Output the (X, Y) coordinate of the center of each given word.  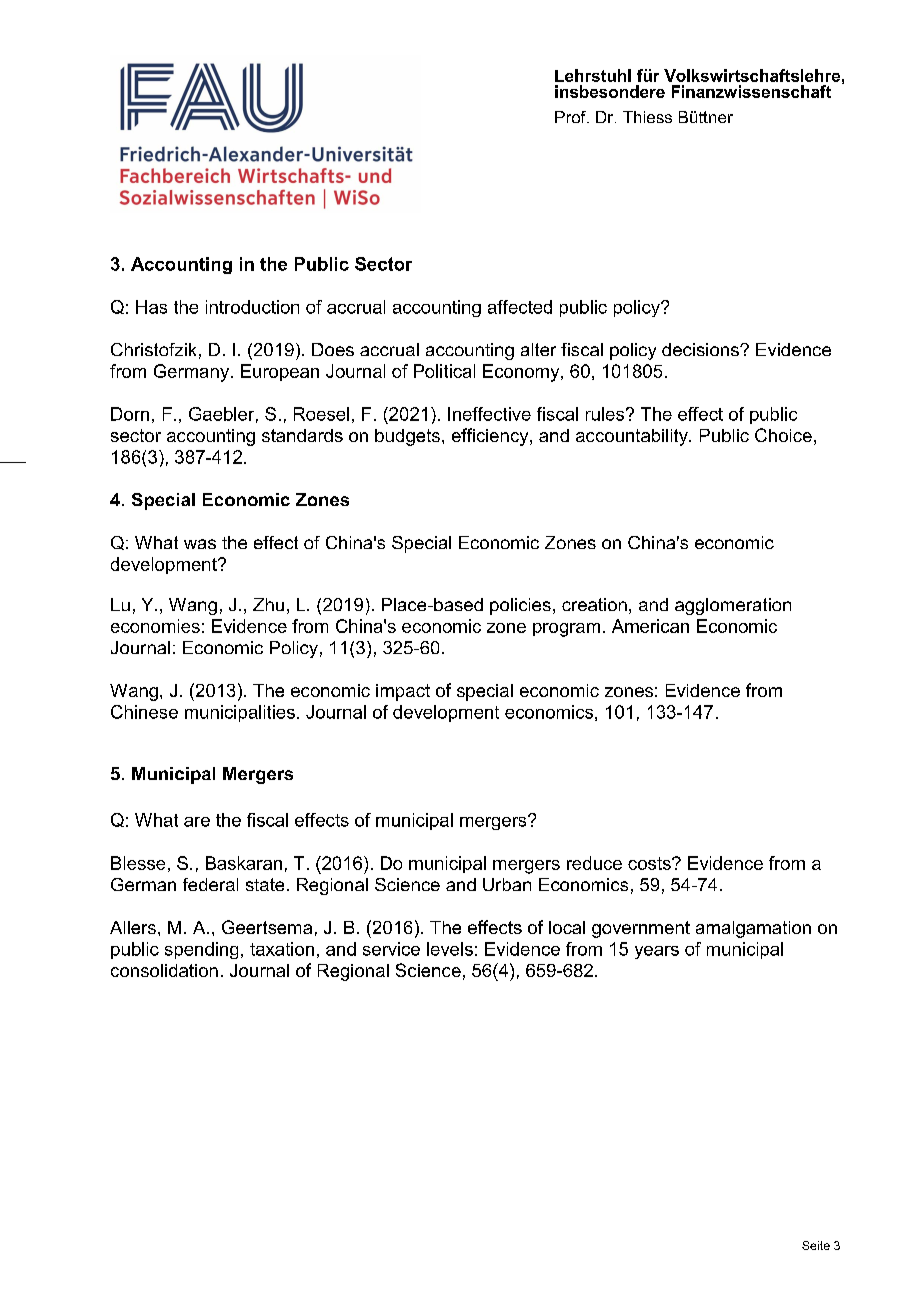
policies (520, 606)
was (200, 544)
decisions (701, 349)
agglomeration (733, 606)
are (197, 822)
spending (201, 950)
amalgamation (753, 929)
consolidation (164, 970)
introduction (252, 307)
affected (520, 307)
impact (403, 692)
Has (151, 307)
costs (650, 863)
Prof (571, 117)
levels (450, 949)
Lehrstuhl (593, 75)
